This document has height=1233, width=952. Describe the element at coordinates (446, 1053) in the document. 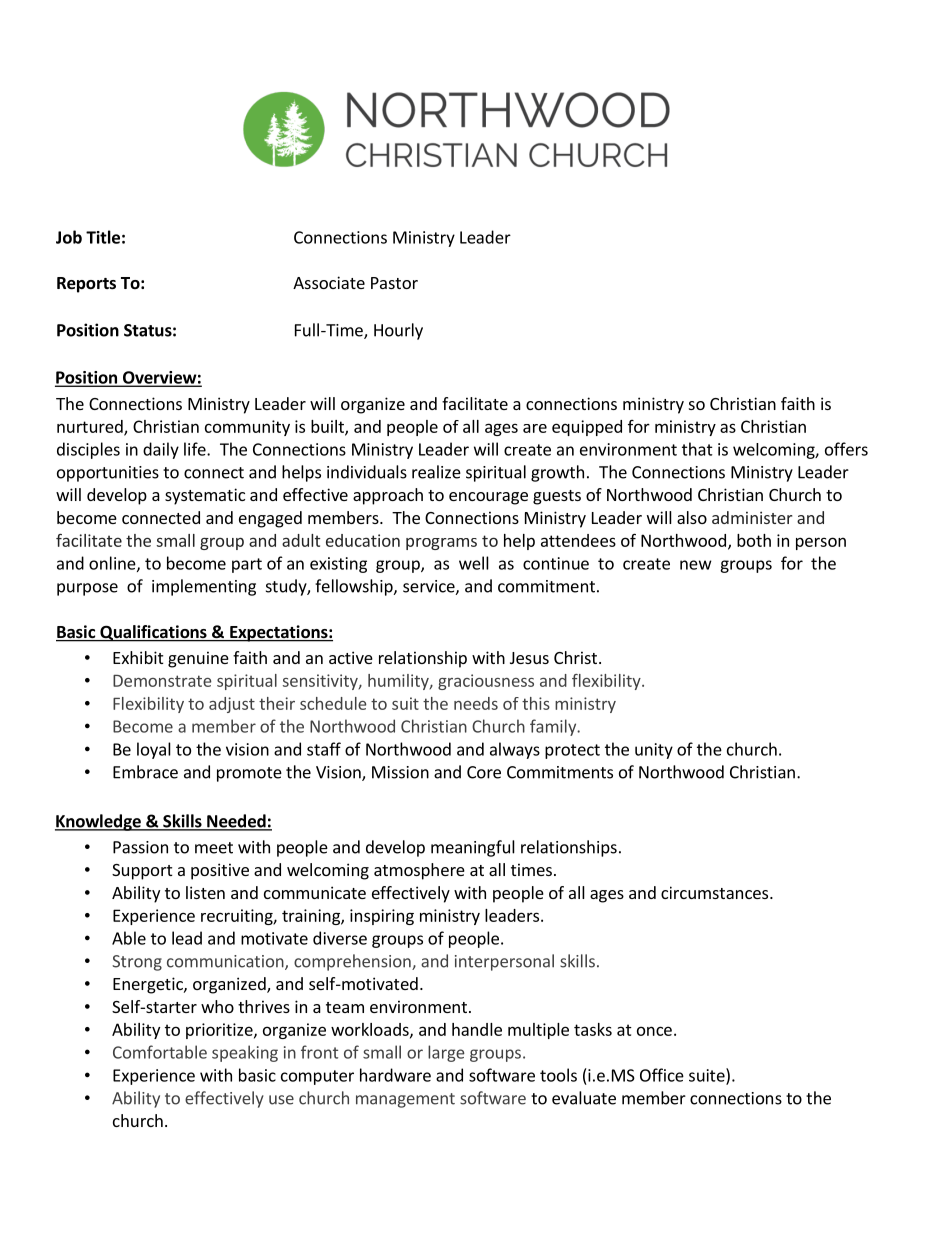

I see `large` at that location.
